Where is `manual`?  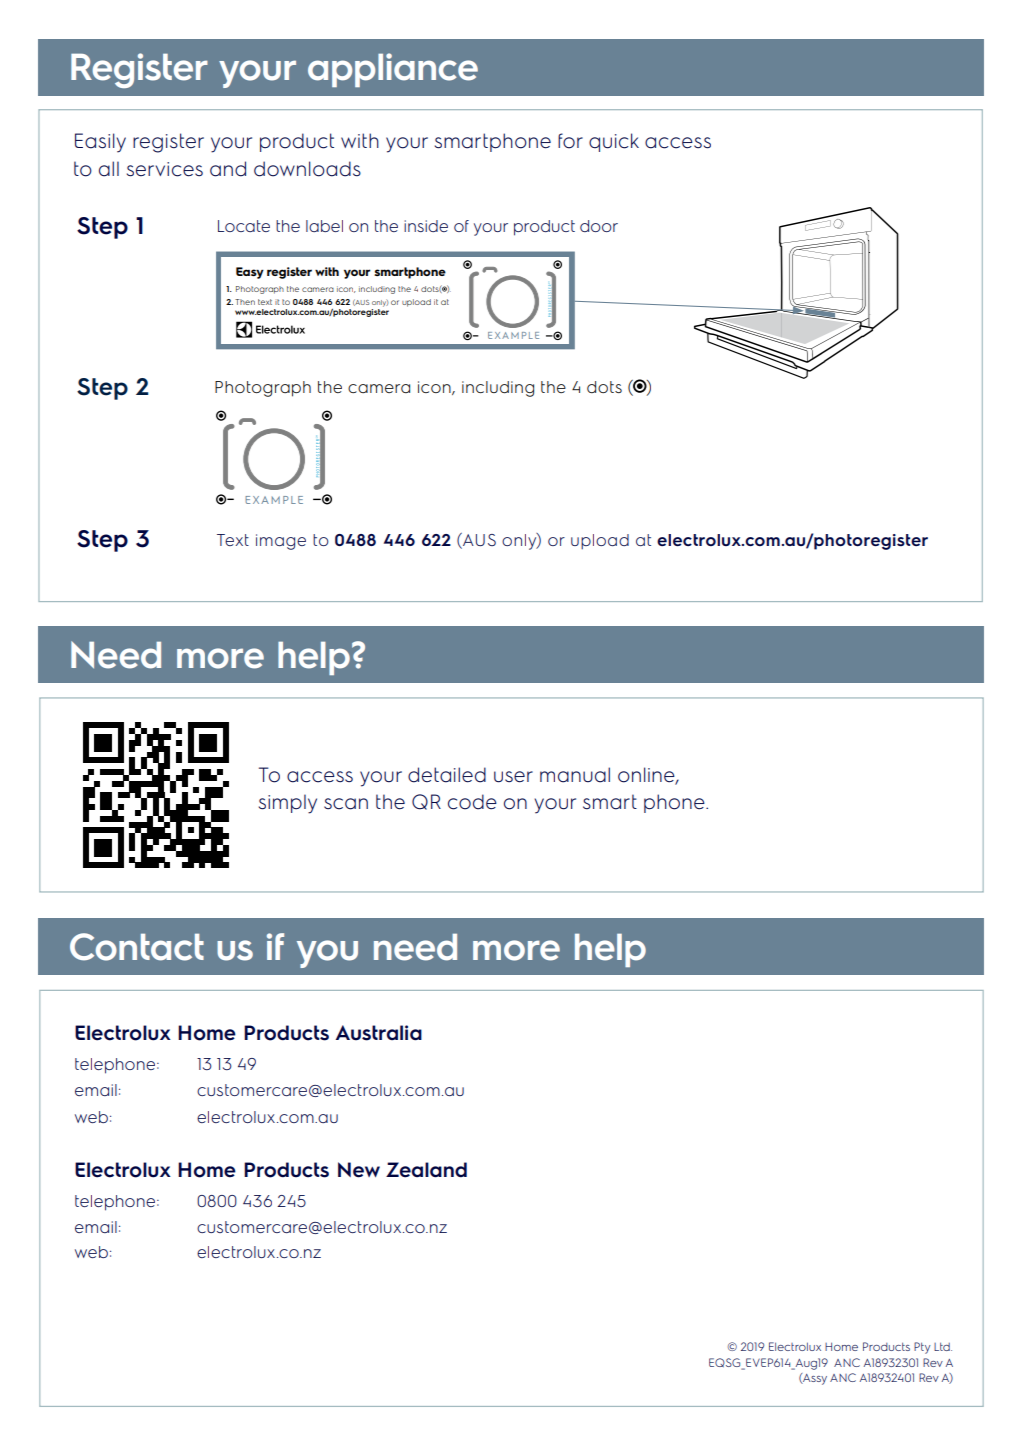 manual is located at coordinates (575, 775).
